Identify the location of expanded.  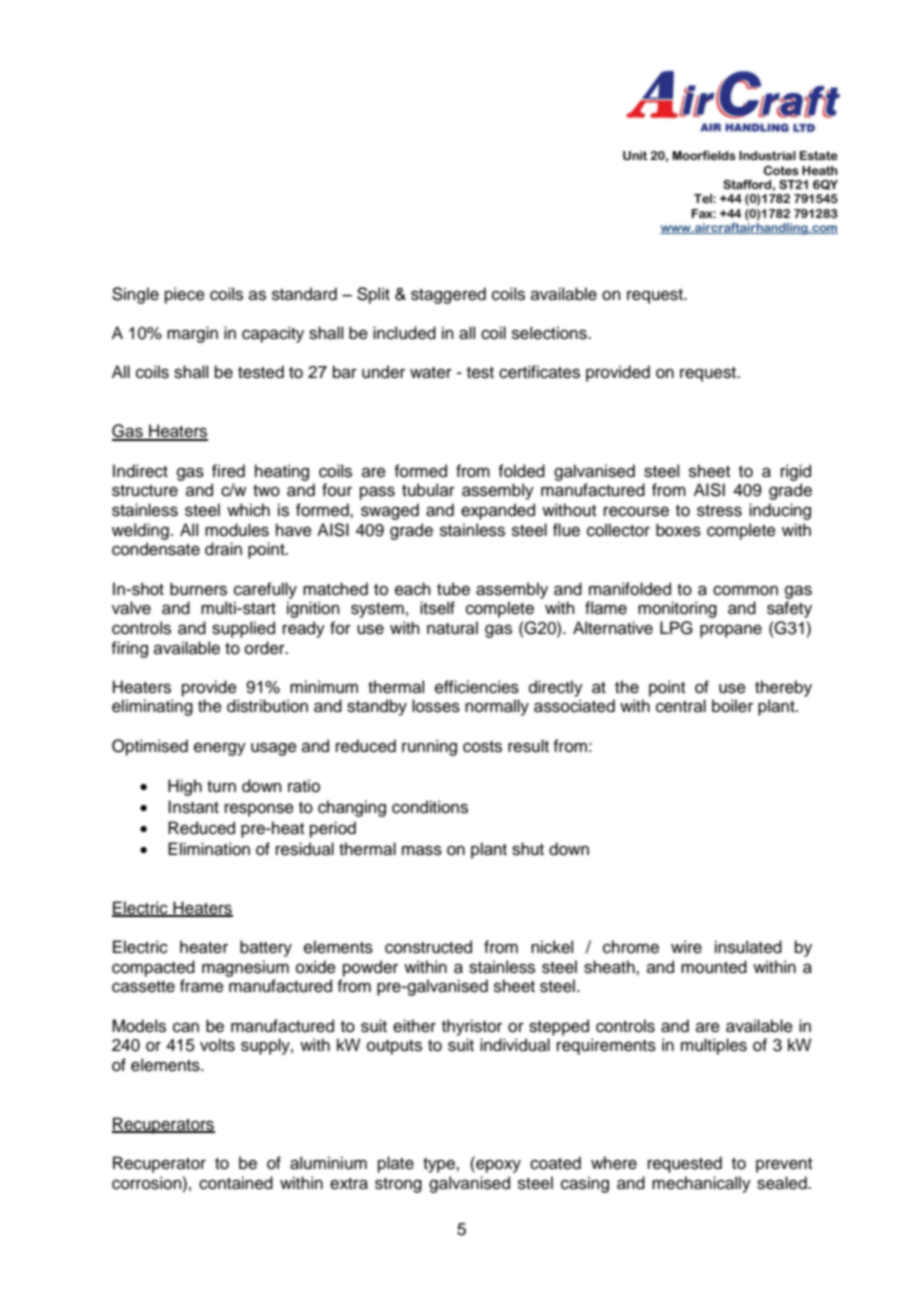
(498, 511).
